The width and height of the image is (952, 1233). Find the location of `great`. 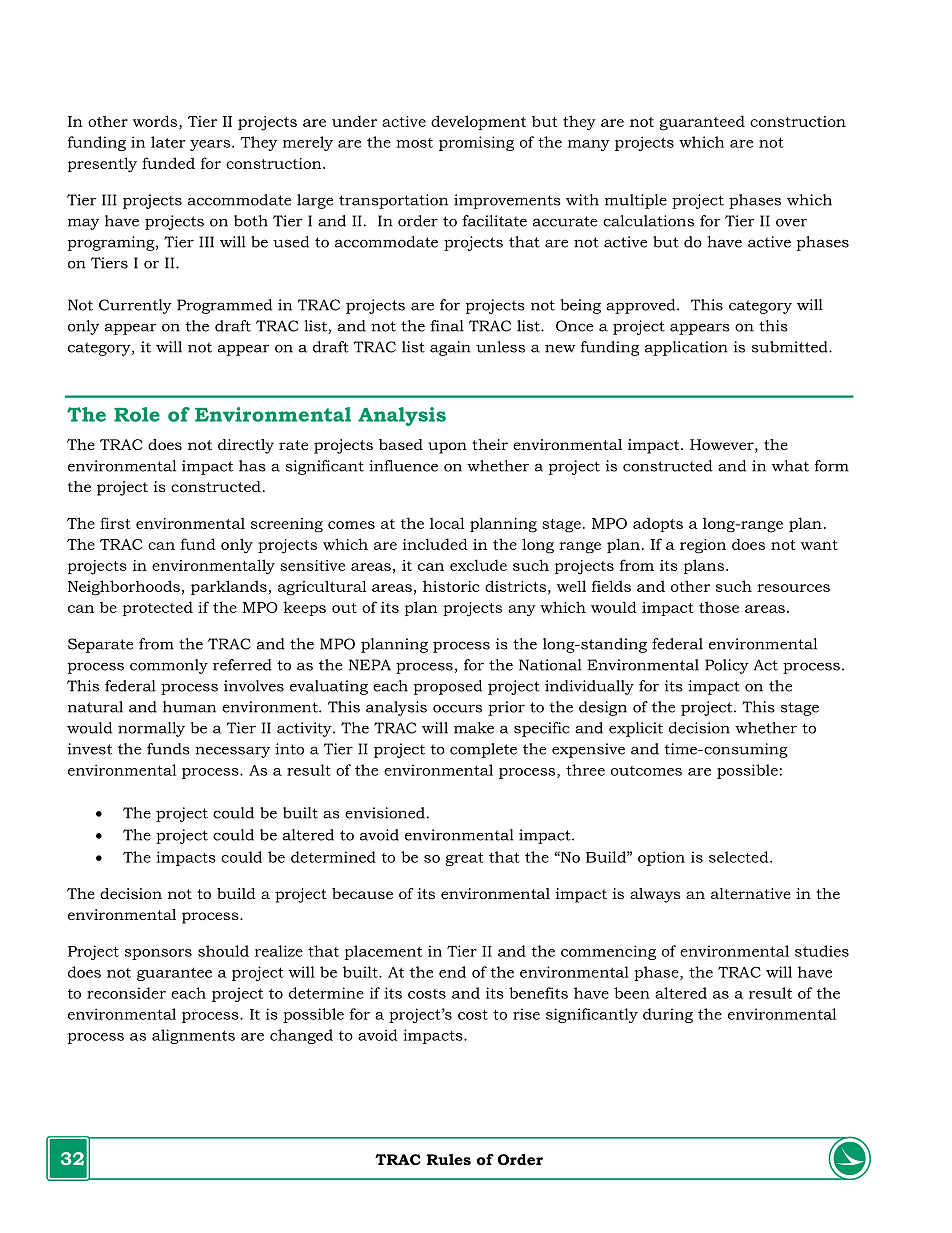

great is located at coordinates (465, 859).
